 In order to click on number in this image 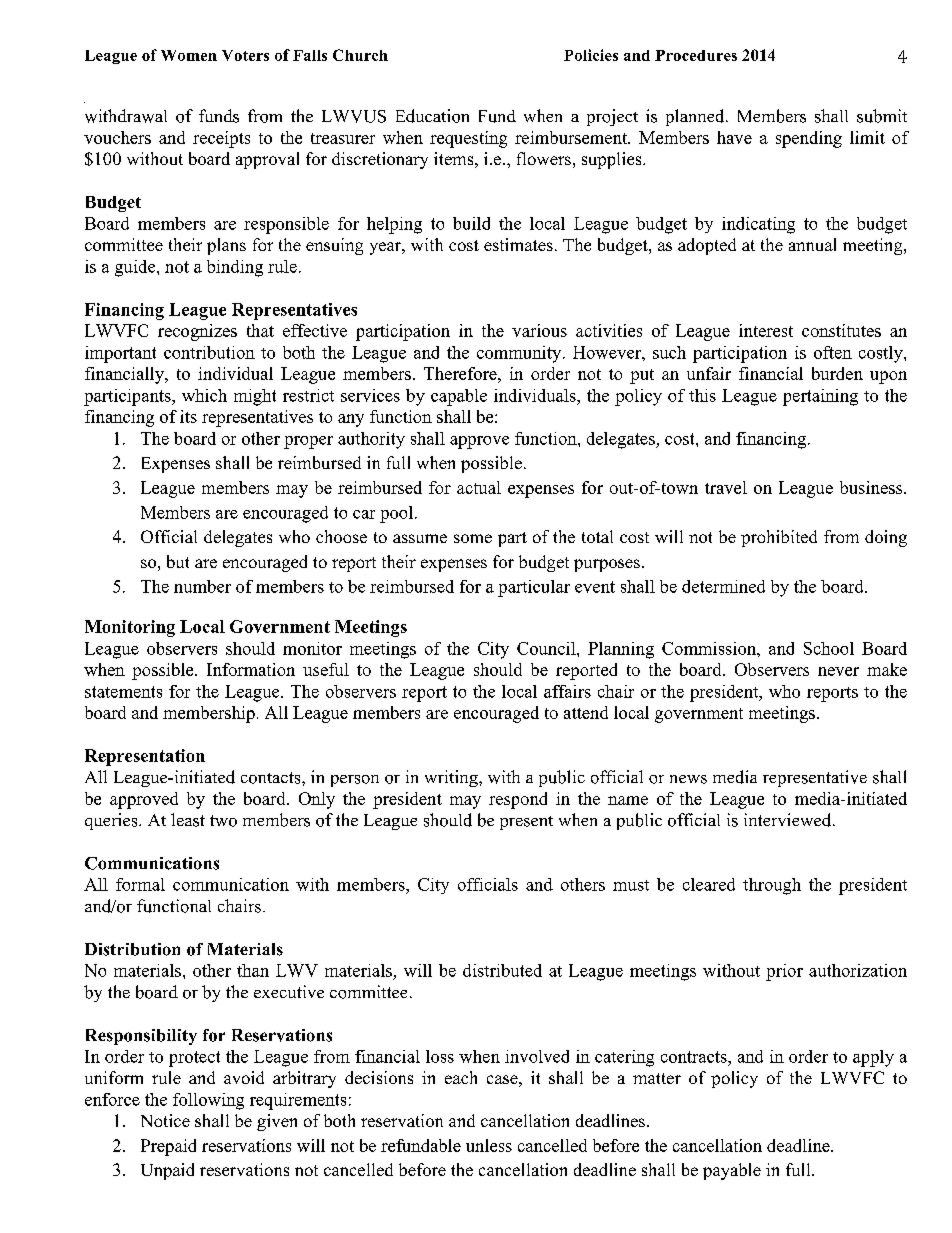, I will do `click(202, 586)`.
